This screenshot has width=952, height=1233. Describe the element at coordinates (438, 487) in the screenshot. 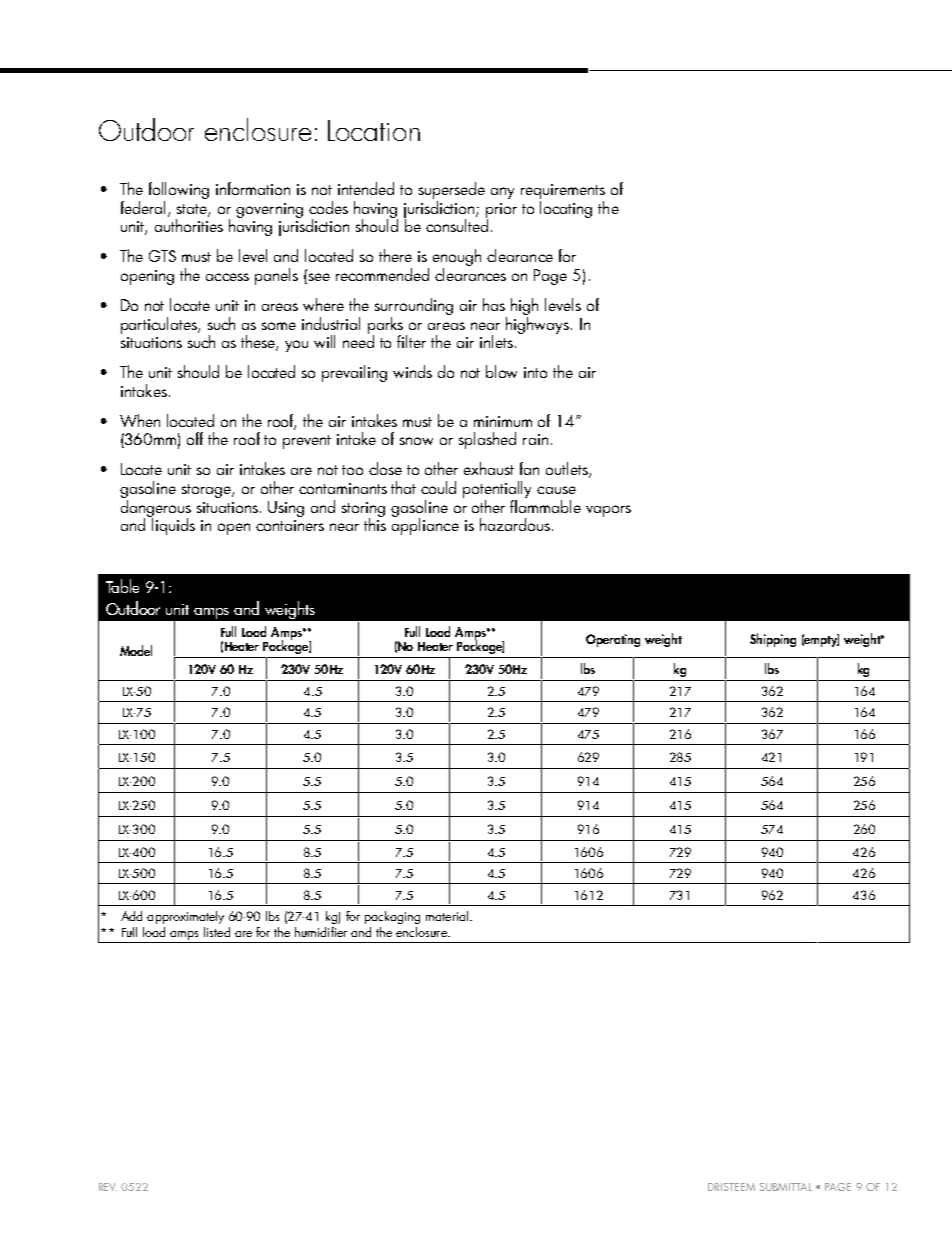

I see `could` at that location.
